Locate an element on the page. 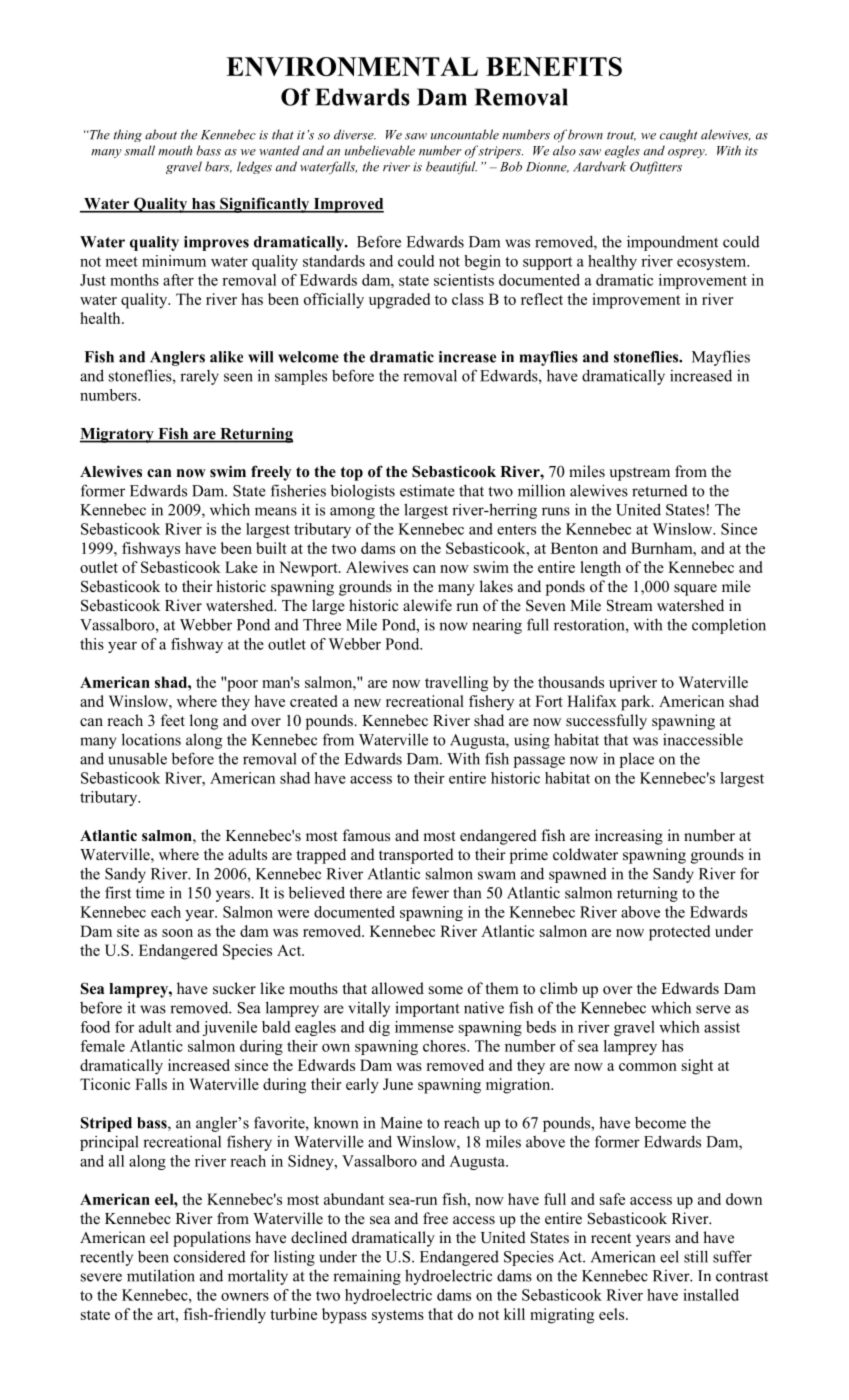  about is located at coordinates (161, 134).
